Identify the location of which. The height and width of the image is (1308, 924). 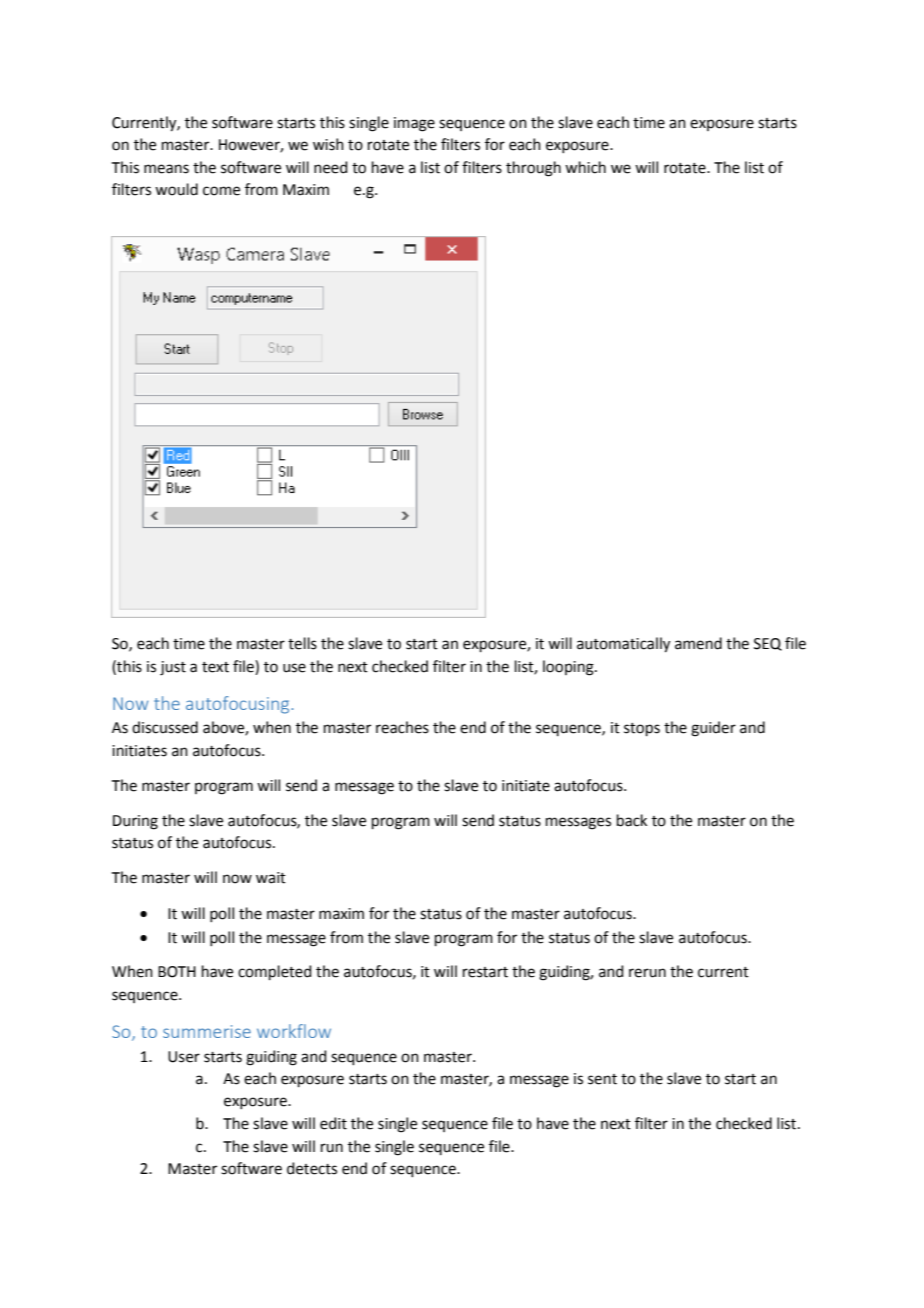
(585, 167).
